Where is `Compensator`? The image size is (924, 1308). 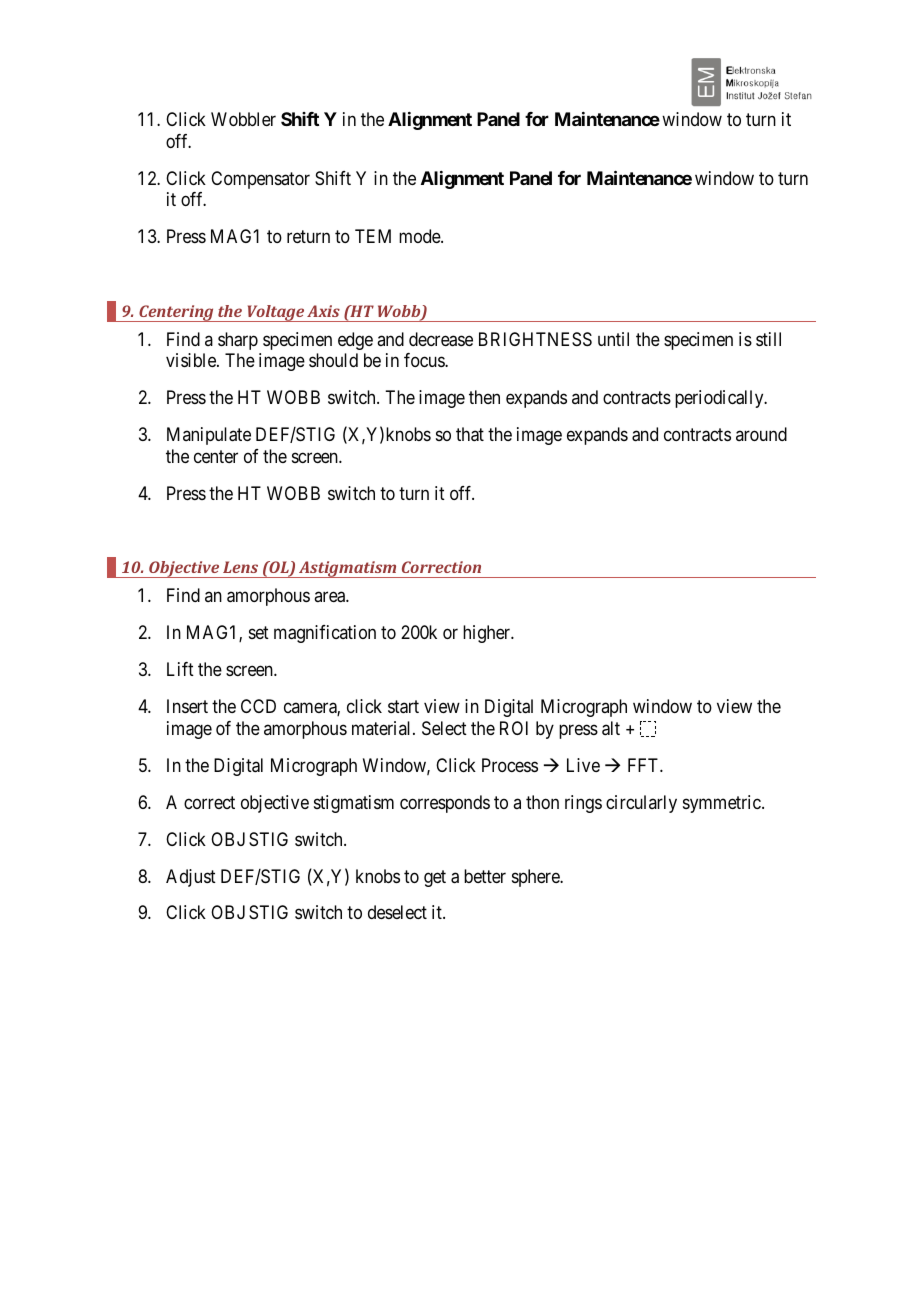 Compensator is located at coordinates (260, 180).
